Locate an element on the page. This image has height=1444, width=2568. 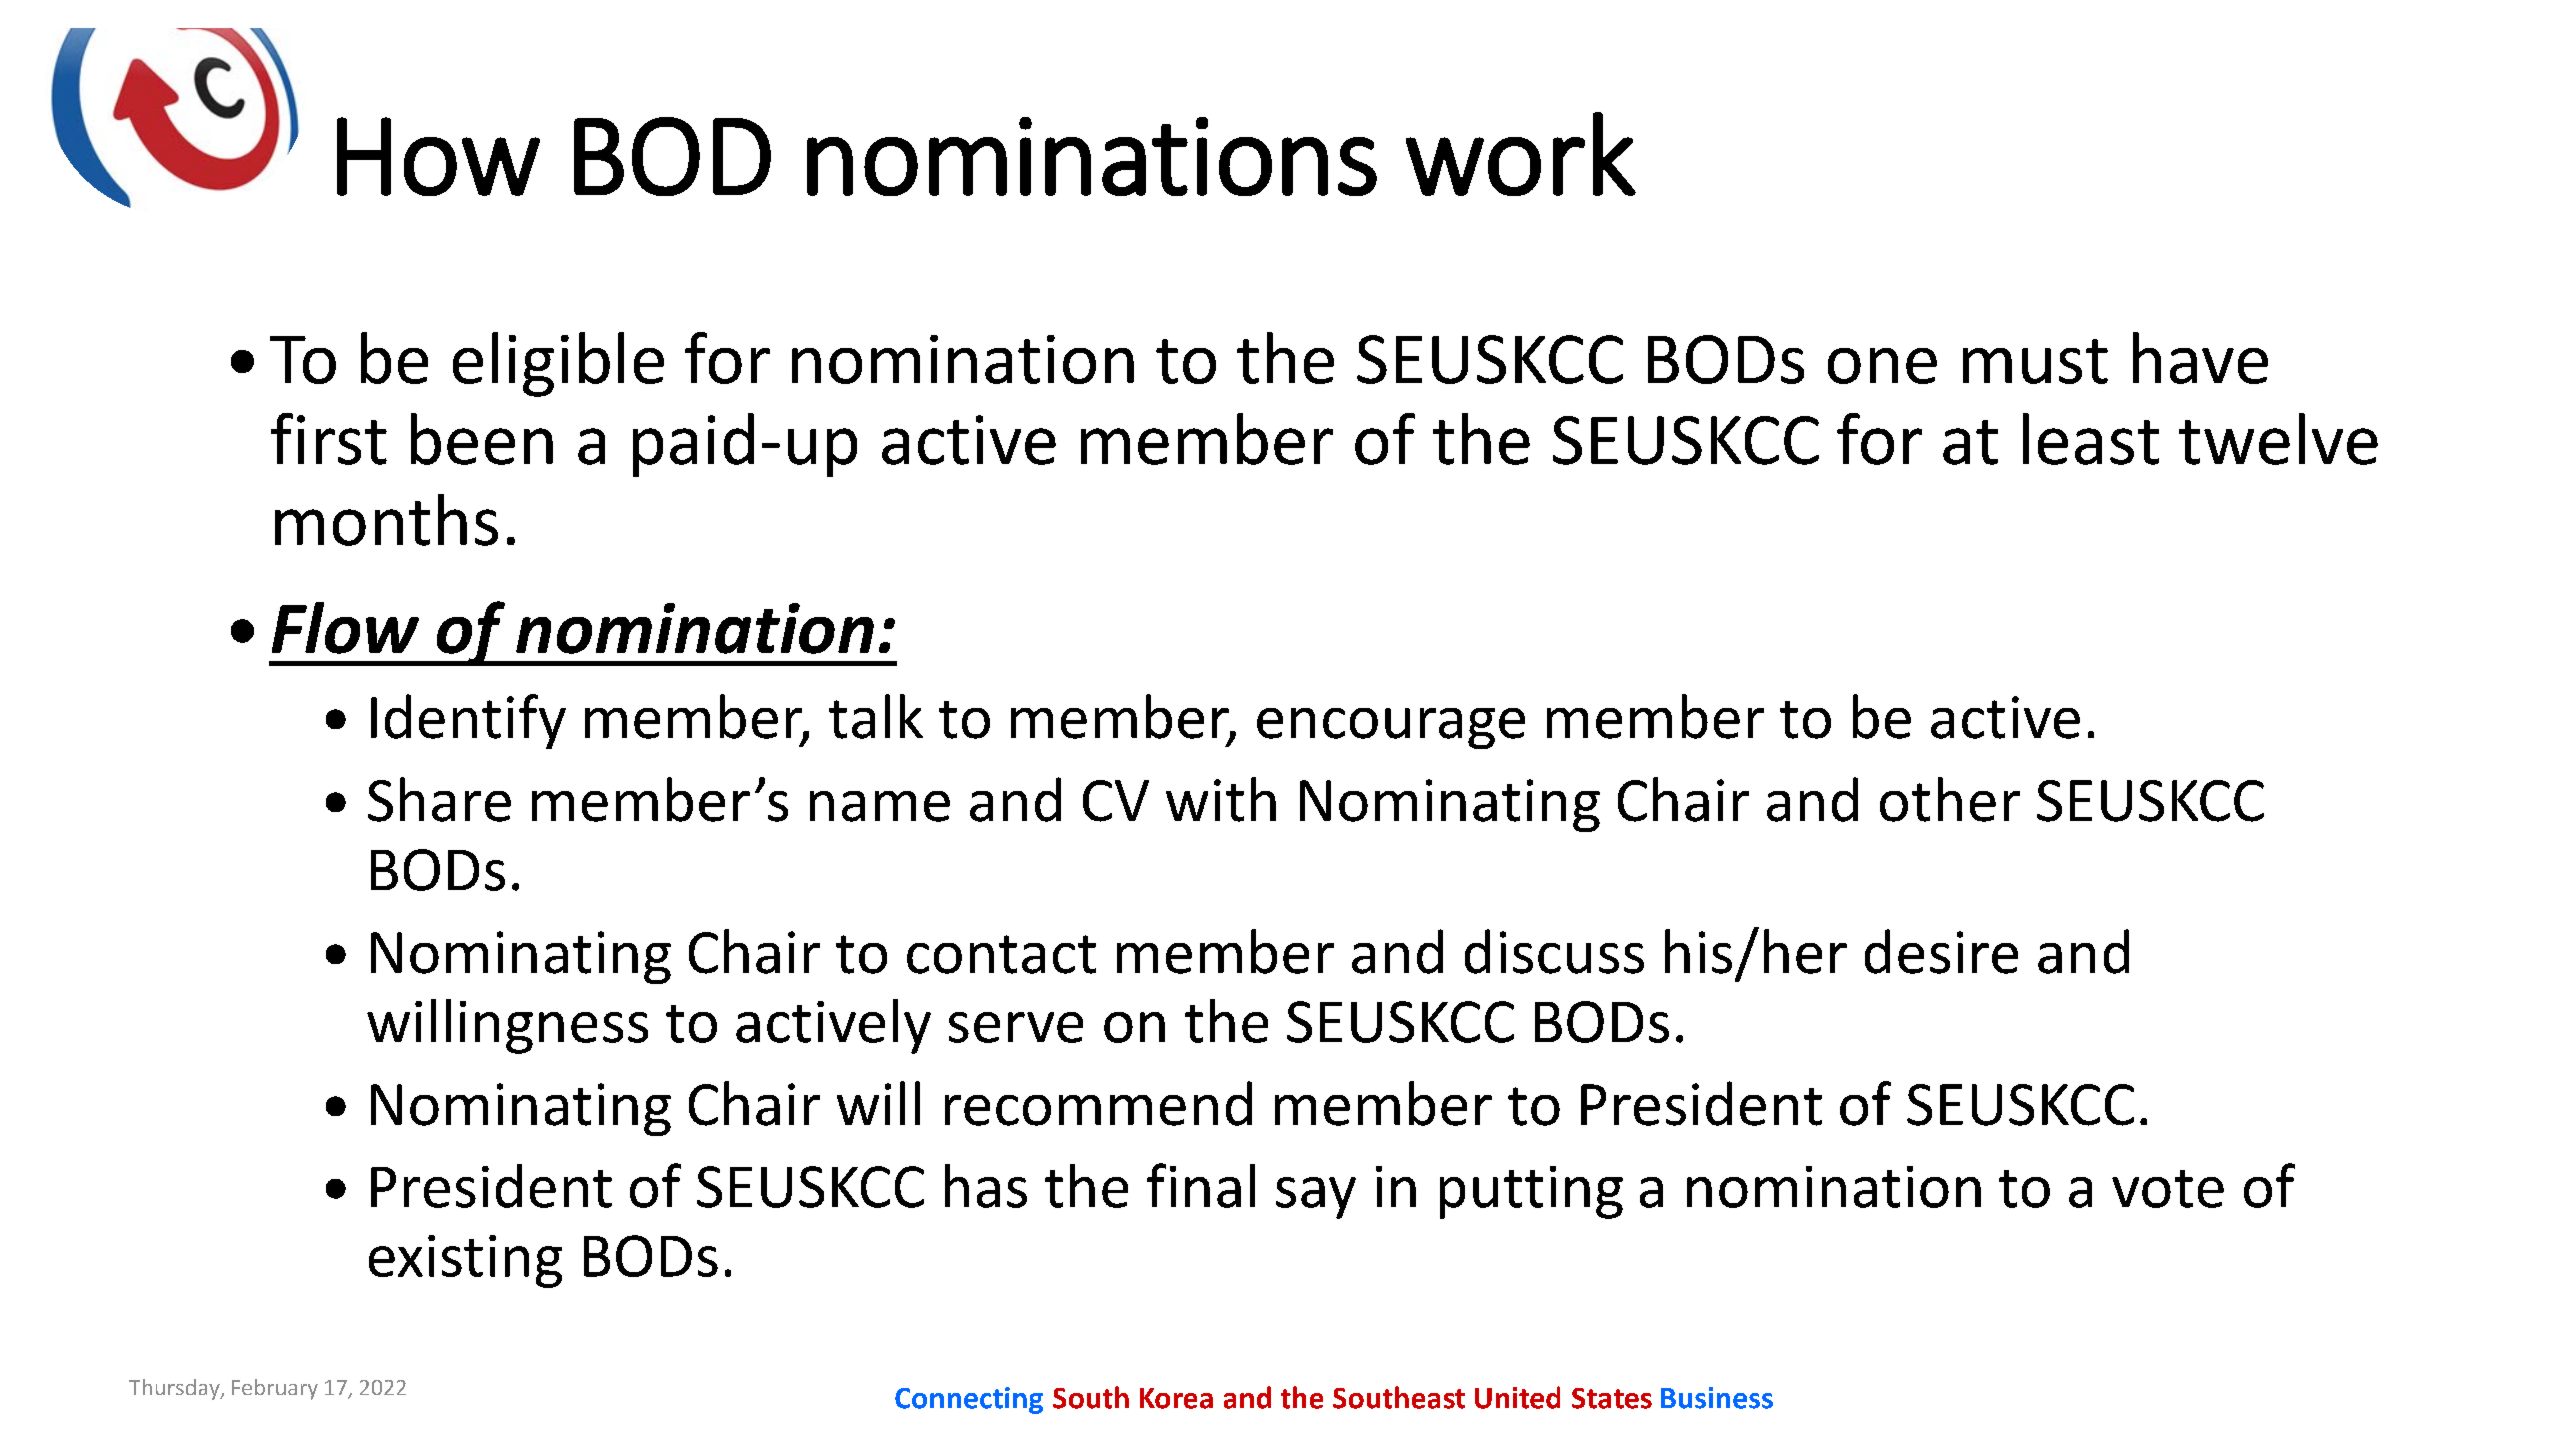
other is located at coordinates (1950, 799).
